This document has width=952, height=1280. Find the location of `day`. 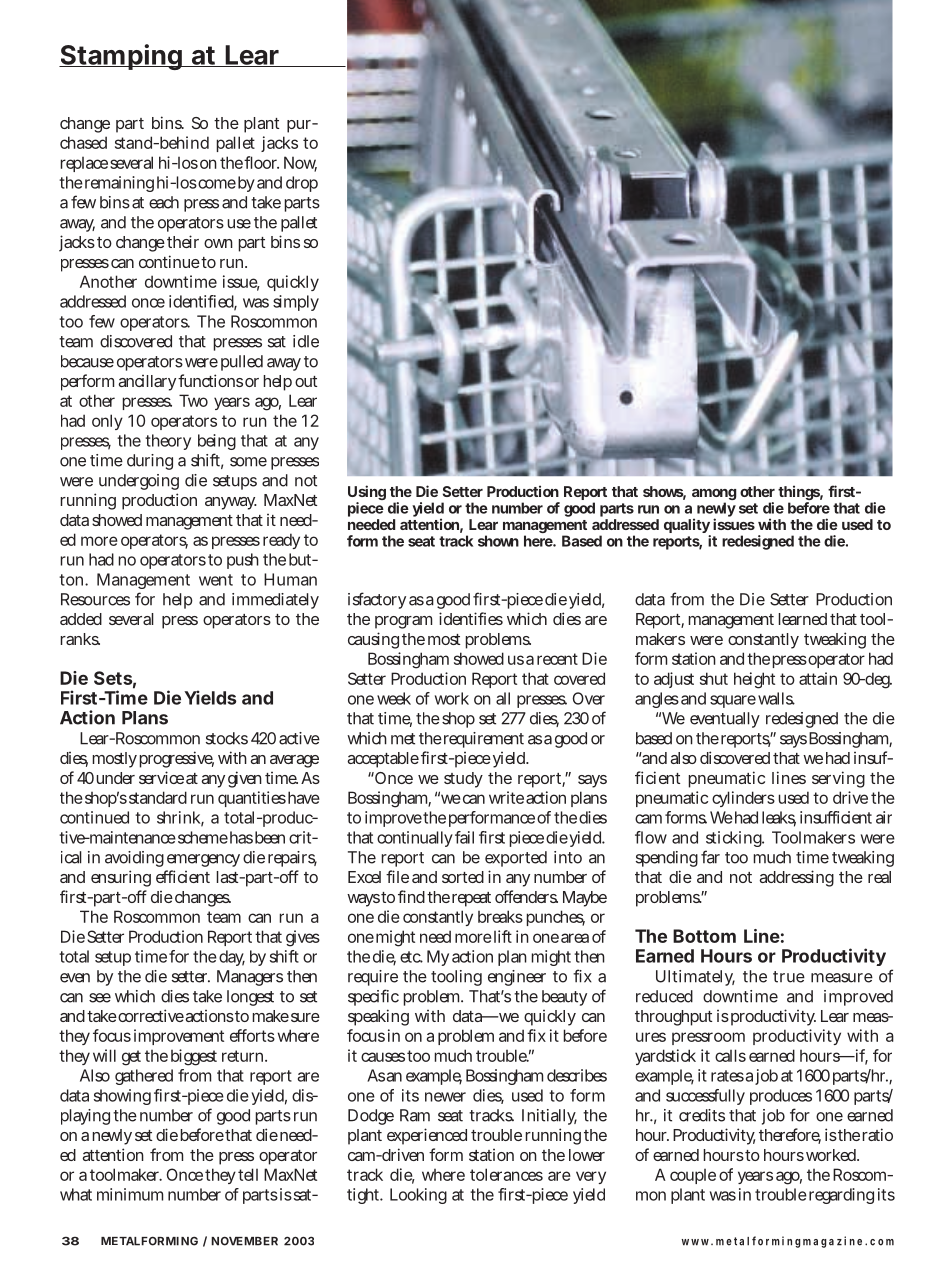

day is located at coordinates (232, 958).
